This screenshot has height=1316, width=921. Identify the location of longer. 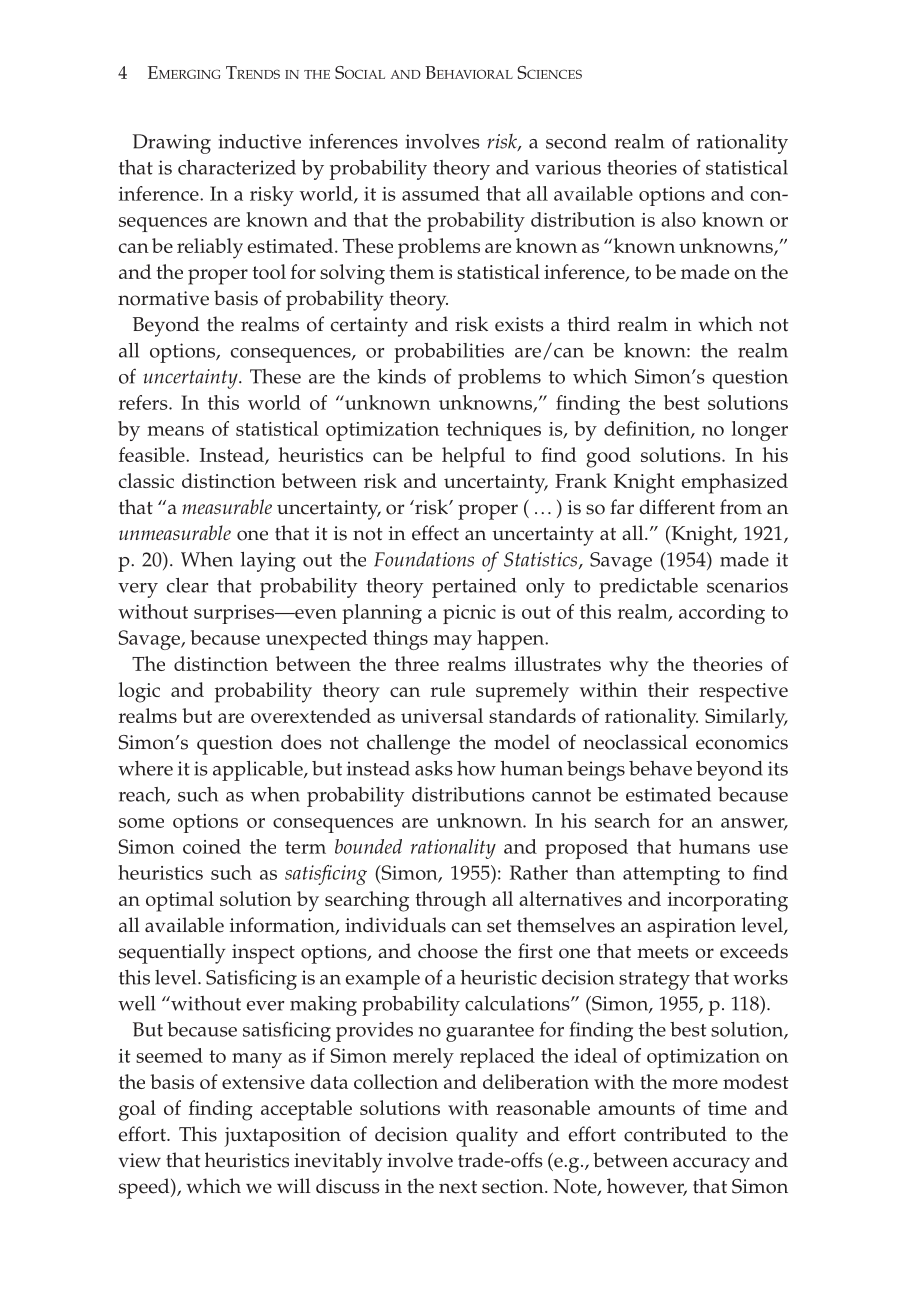
(760, 431).
